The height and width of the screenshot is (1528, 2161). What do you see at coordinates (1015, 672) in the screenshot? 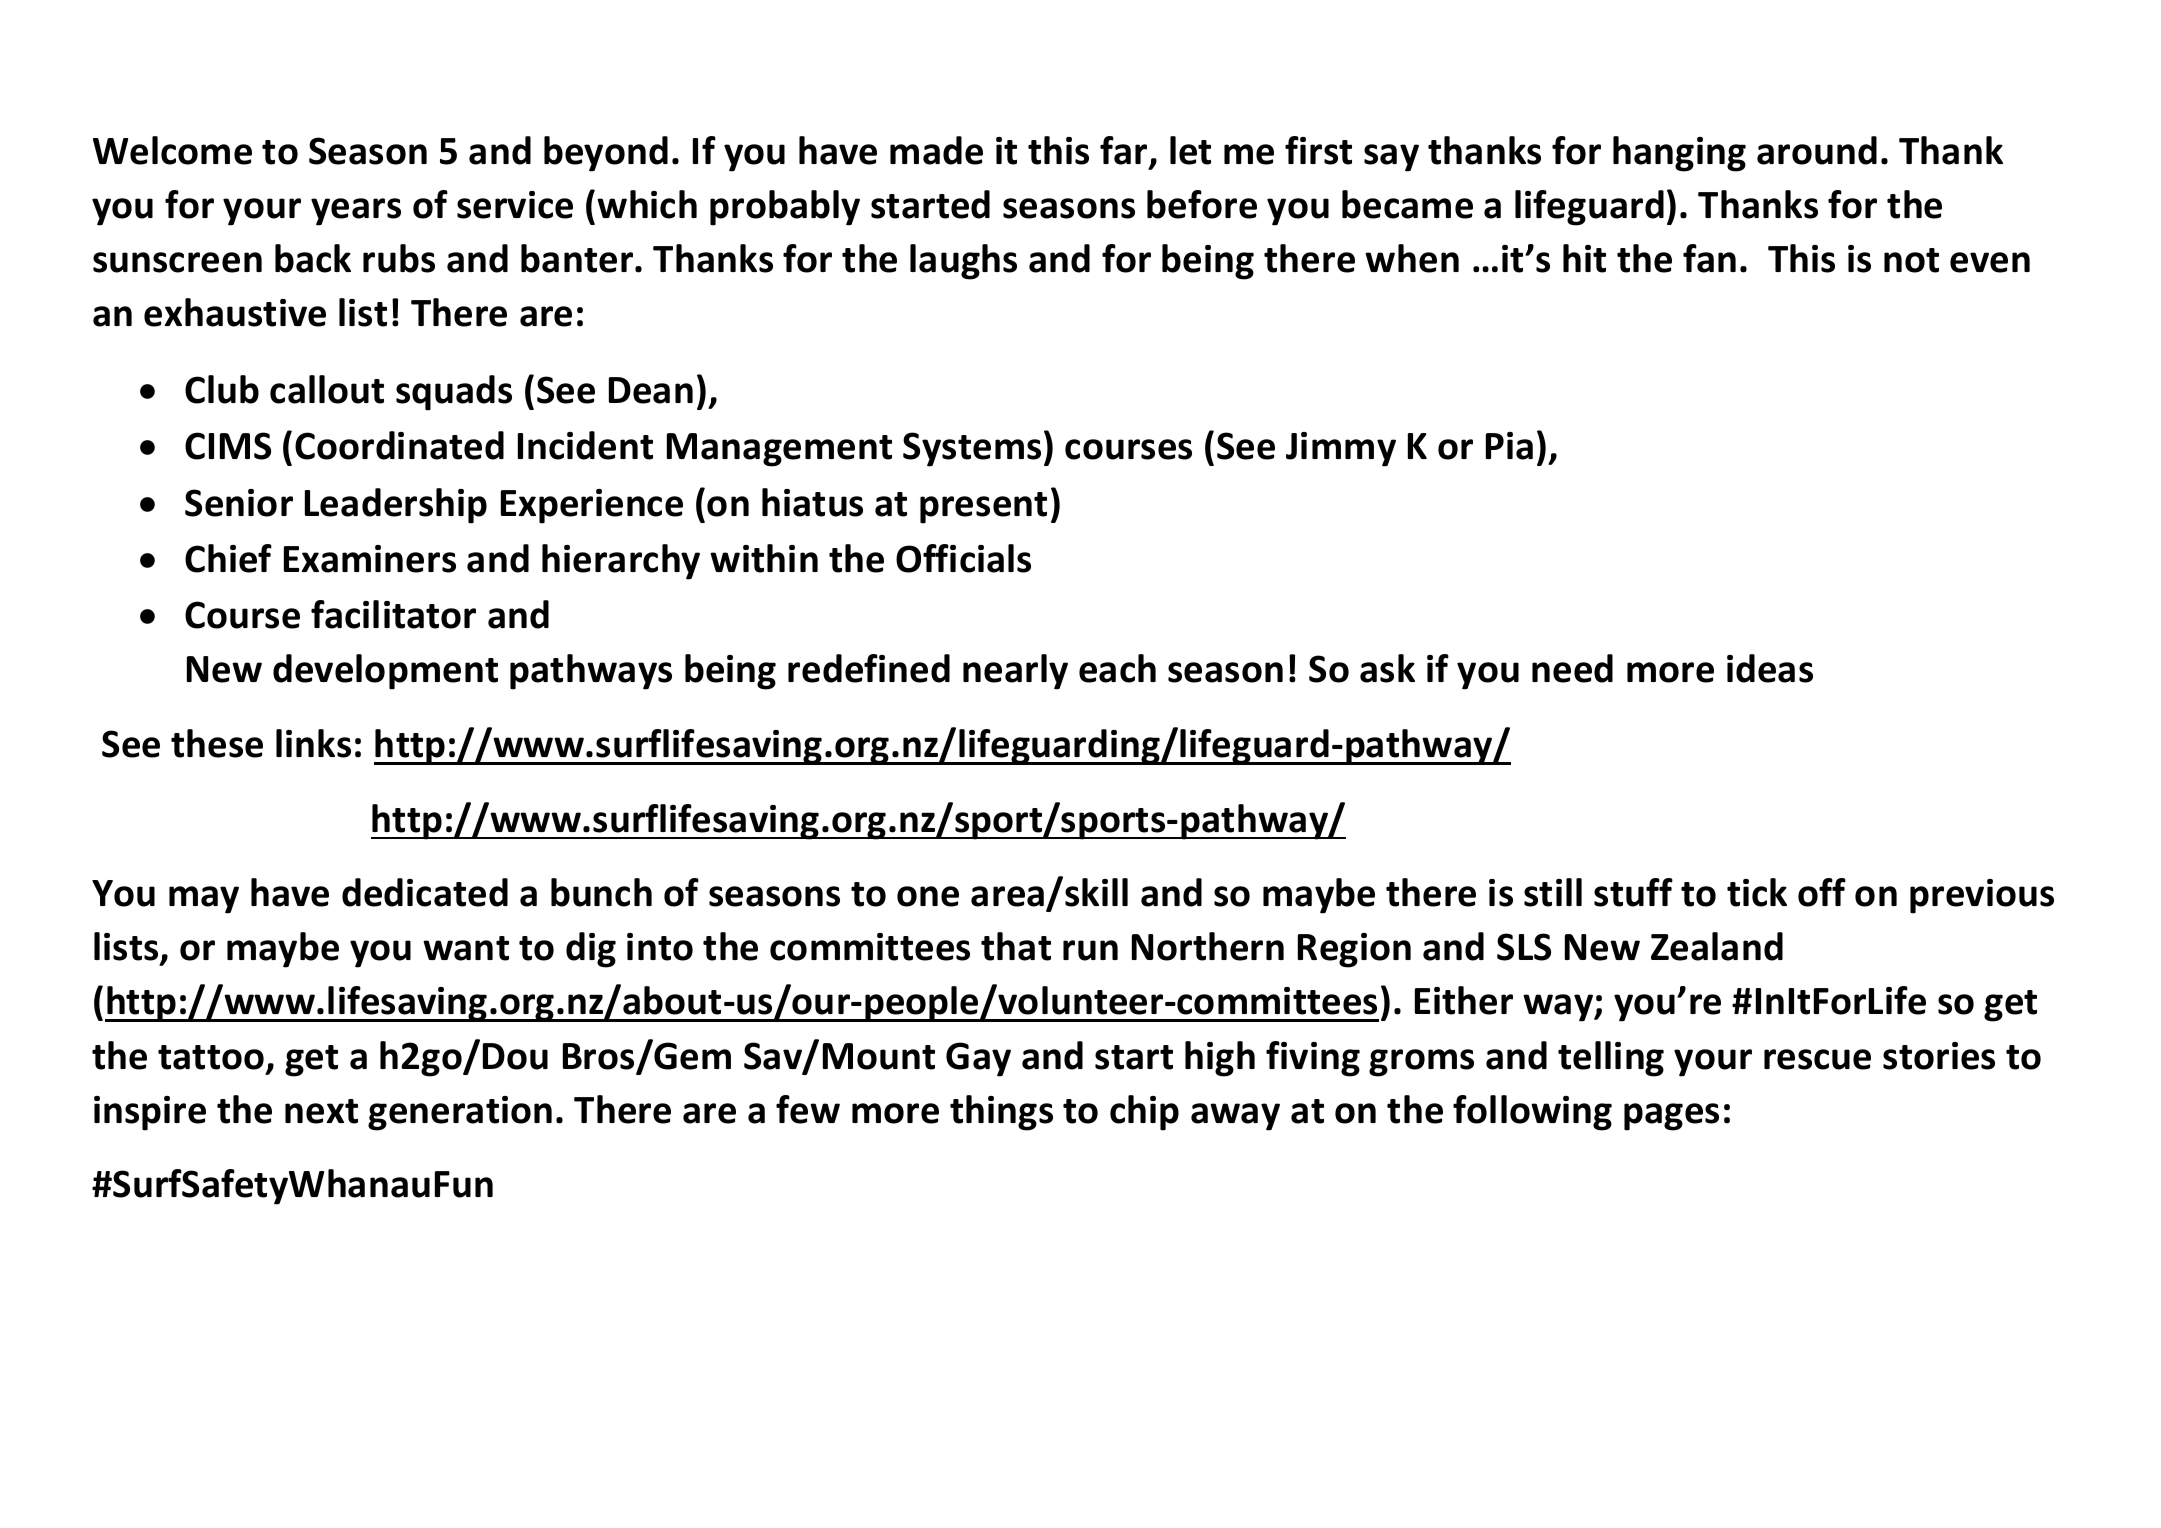
I see `nearly` at bounding box center [1015, 672].
